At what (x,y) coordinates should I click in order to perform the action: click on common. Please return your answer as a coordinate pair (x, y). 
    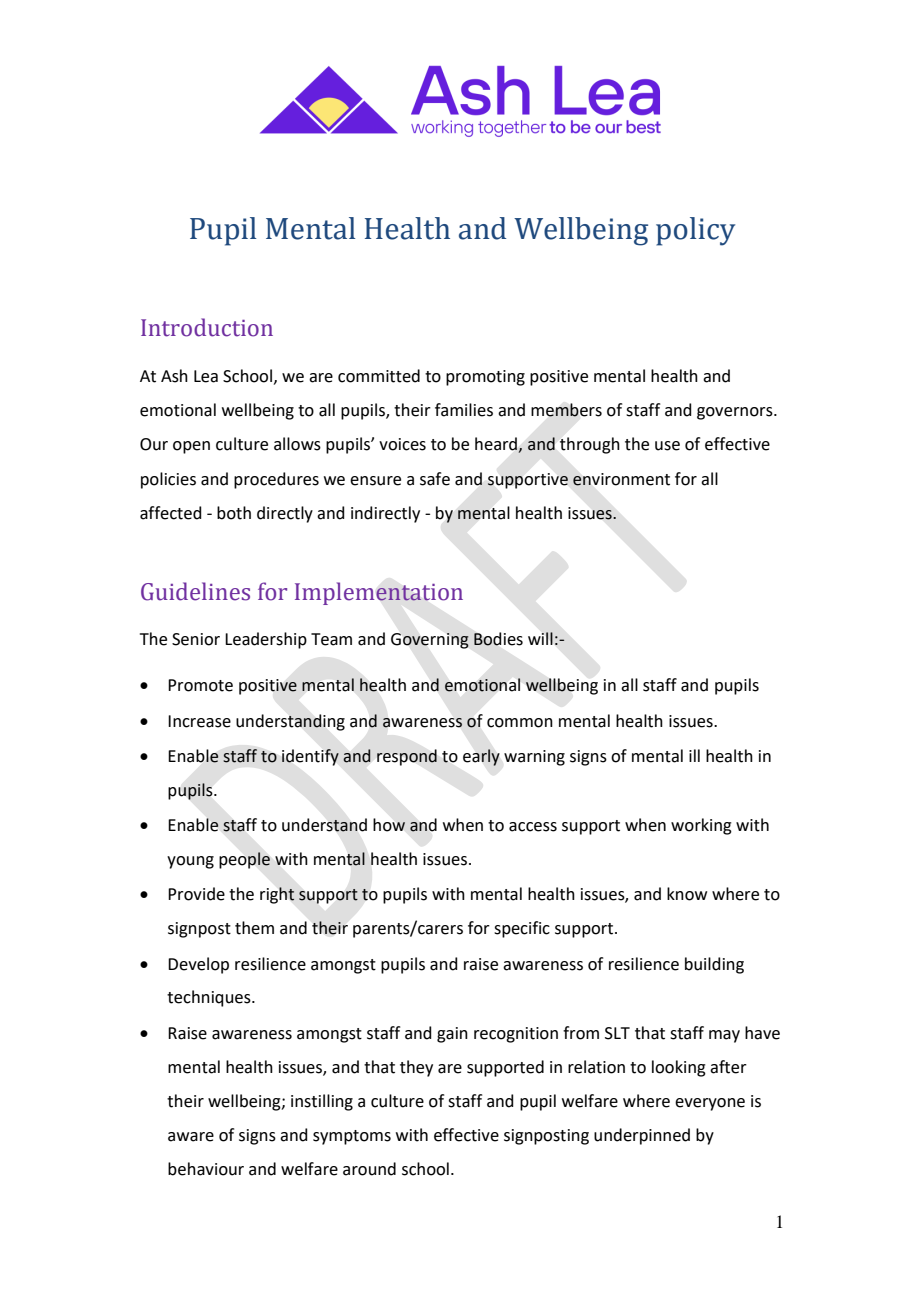
    Looking at the image, I should click on (520, 723).
